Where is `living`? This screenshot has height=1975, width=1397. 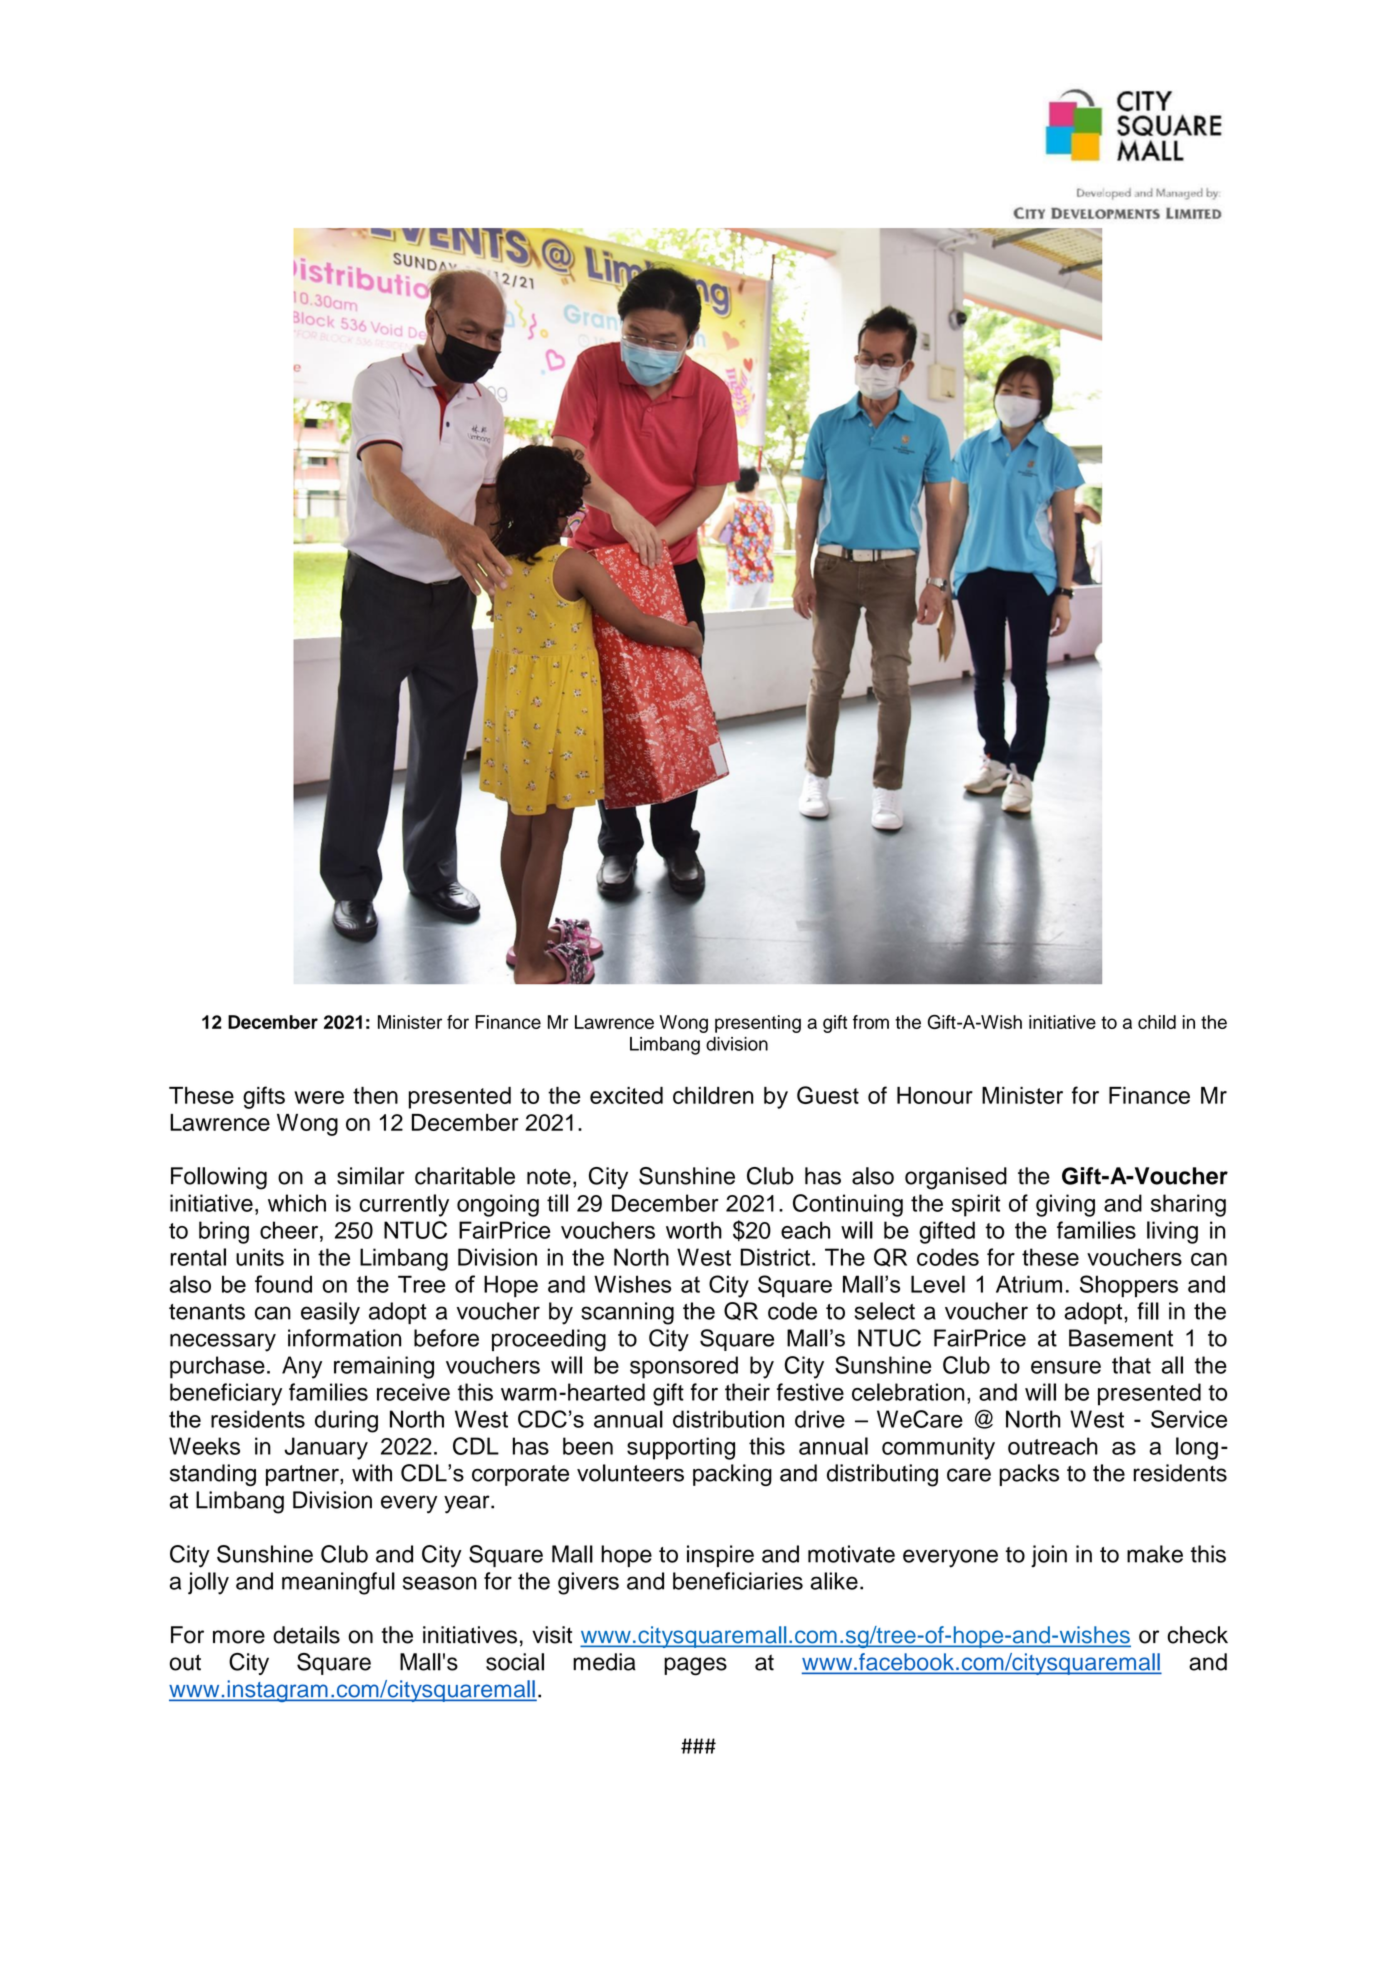
living is located at coordinates (1172, 1232).
